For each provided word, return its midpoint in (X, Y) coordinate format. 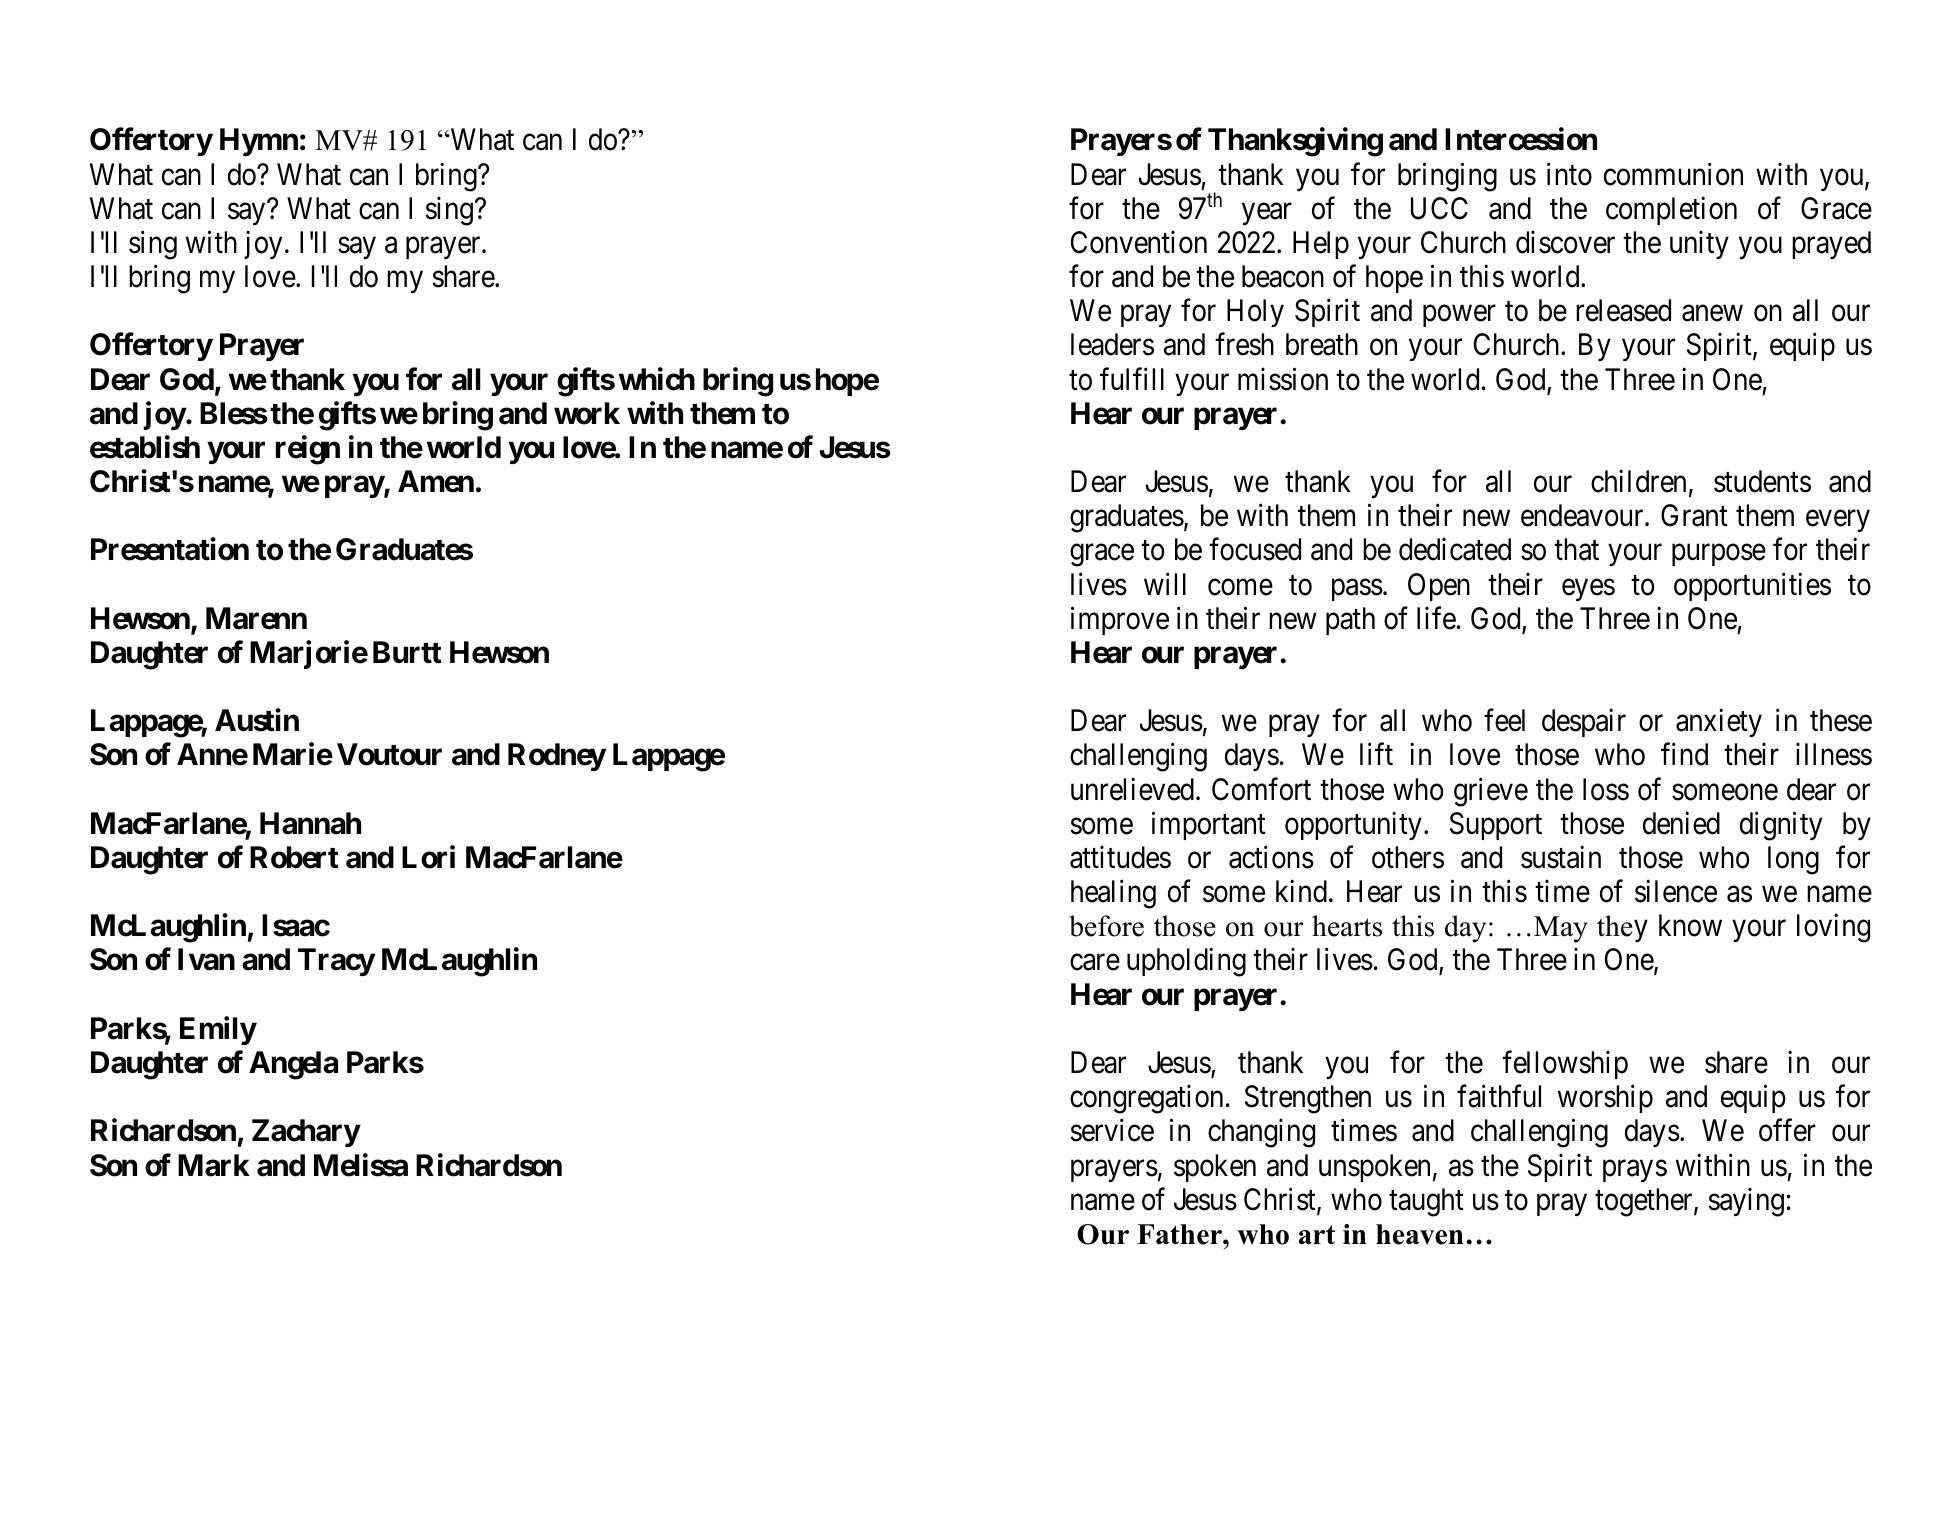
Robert (294, 857)
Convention (1139, 242)
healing (1113, 894)
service (1112, 1130)
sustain (1561, 857)
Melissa (361, 1165)
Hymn (259, 142)
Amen (436, 481)
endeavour (1583, 515)
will (1165, 583)
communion (1673, 174)
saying (1746, 1202)
